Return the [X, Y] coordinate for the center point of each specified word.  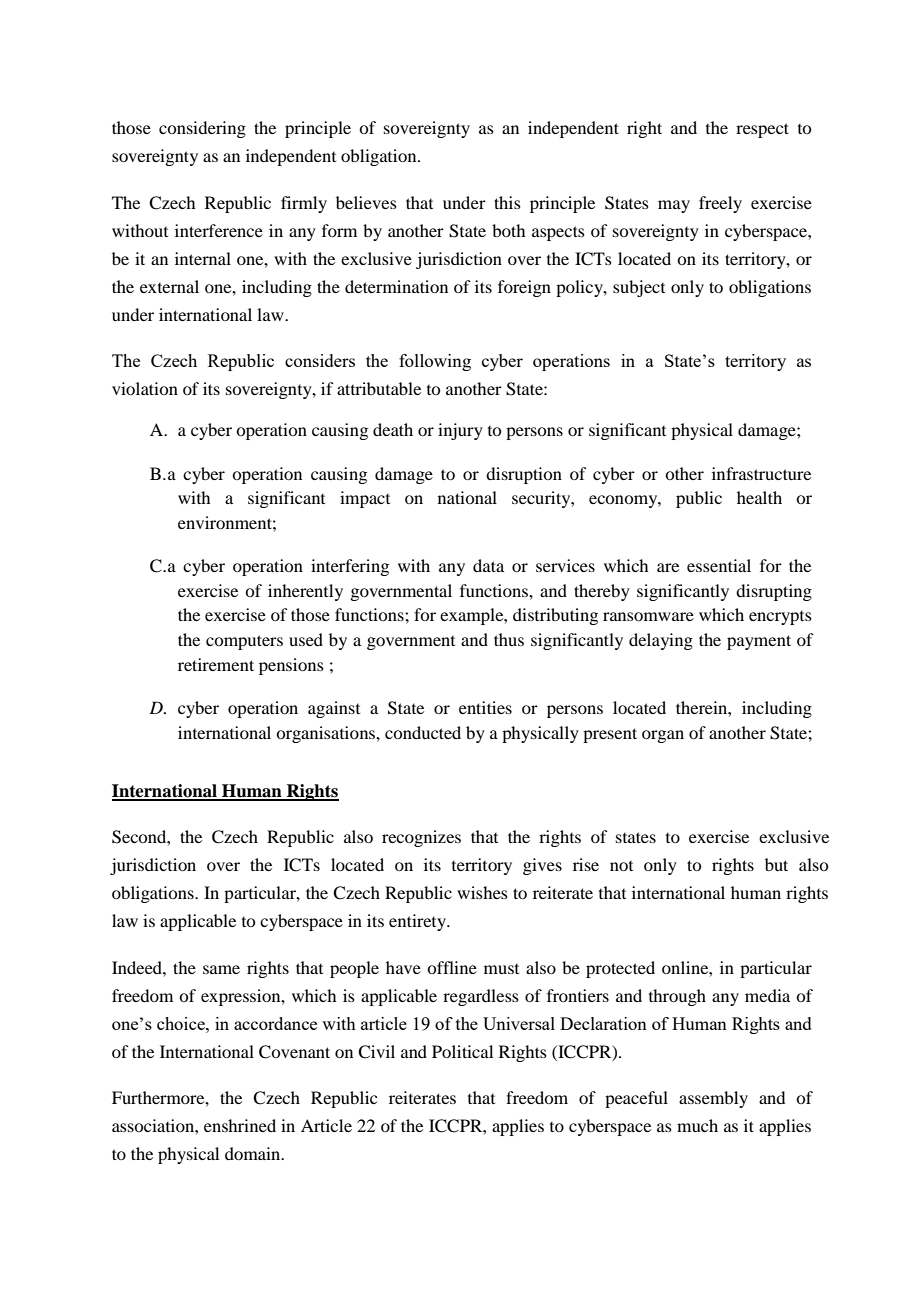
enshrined [240, 1125]
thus [509, 639]
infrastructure [761, 473]
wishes [482, 892]
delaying [661, 641]
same [221, 969]
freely [720, 204]
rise [586, 864]
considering [202, 129]
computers [244, 642]
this [507, 202]
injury [460, 431]
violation [145, 388]
